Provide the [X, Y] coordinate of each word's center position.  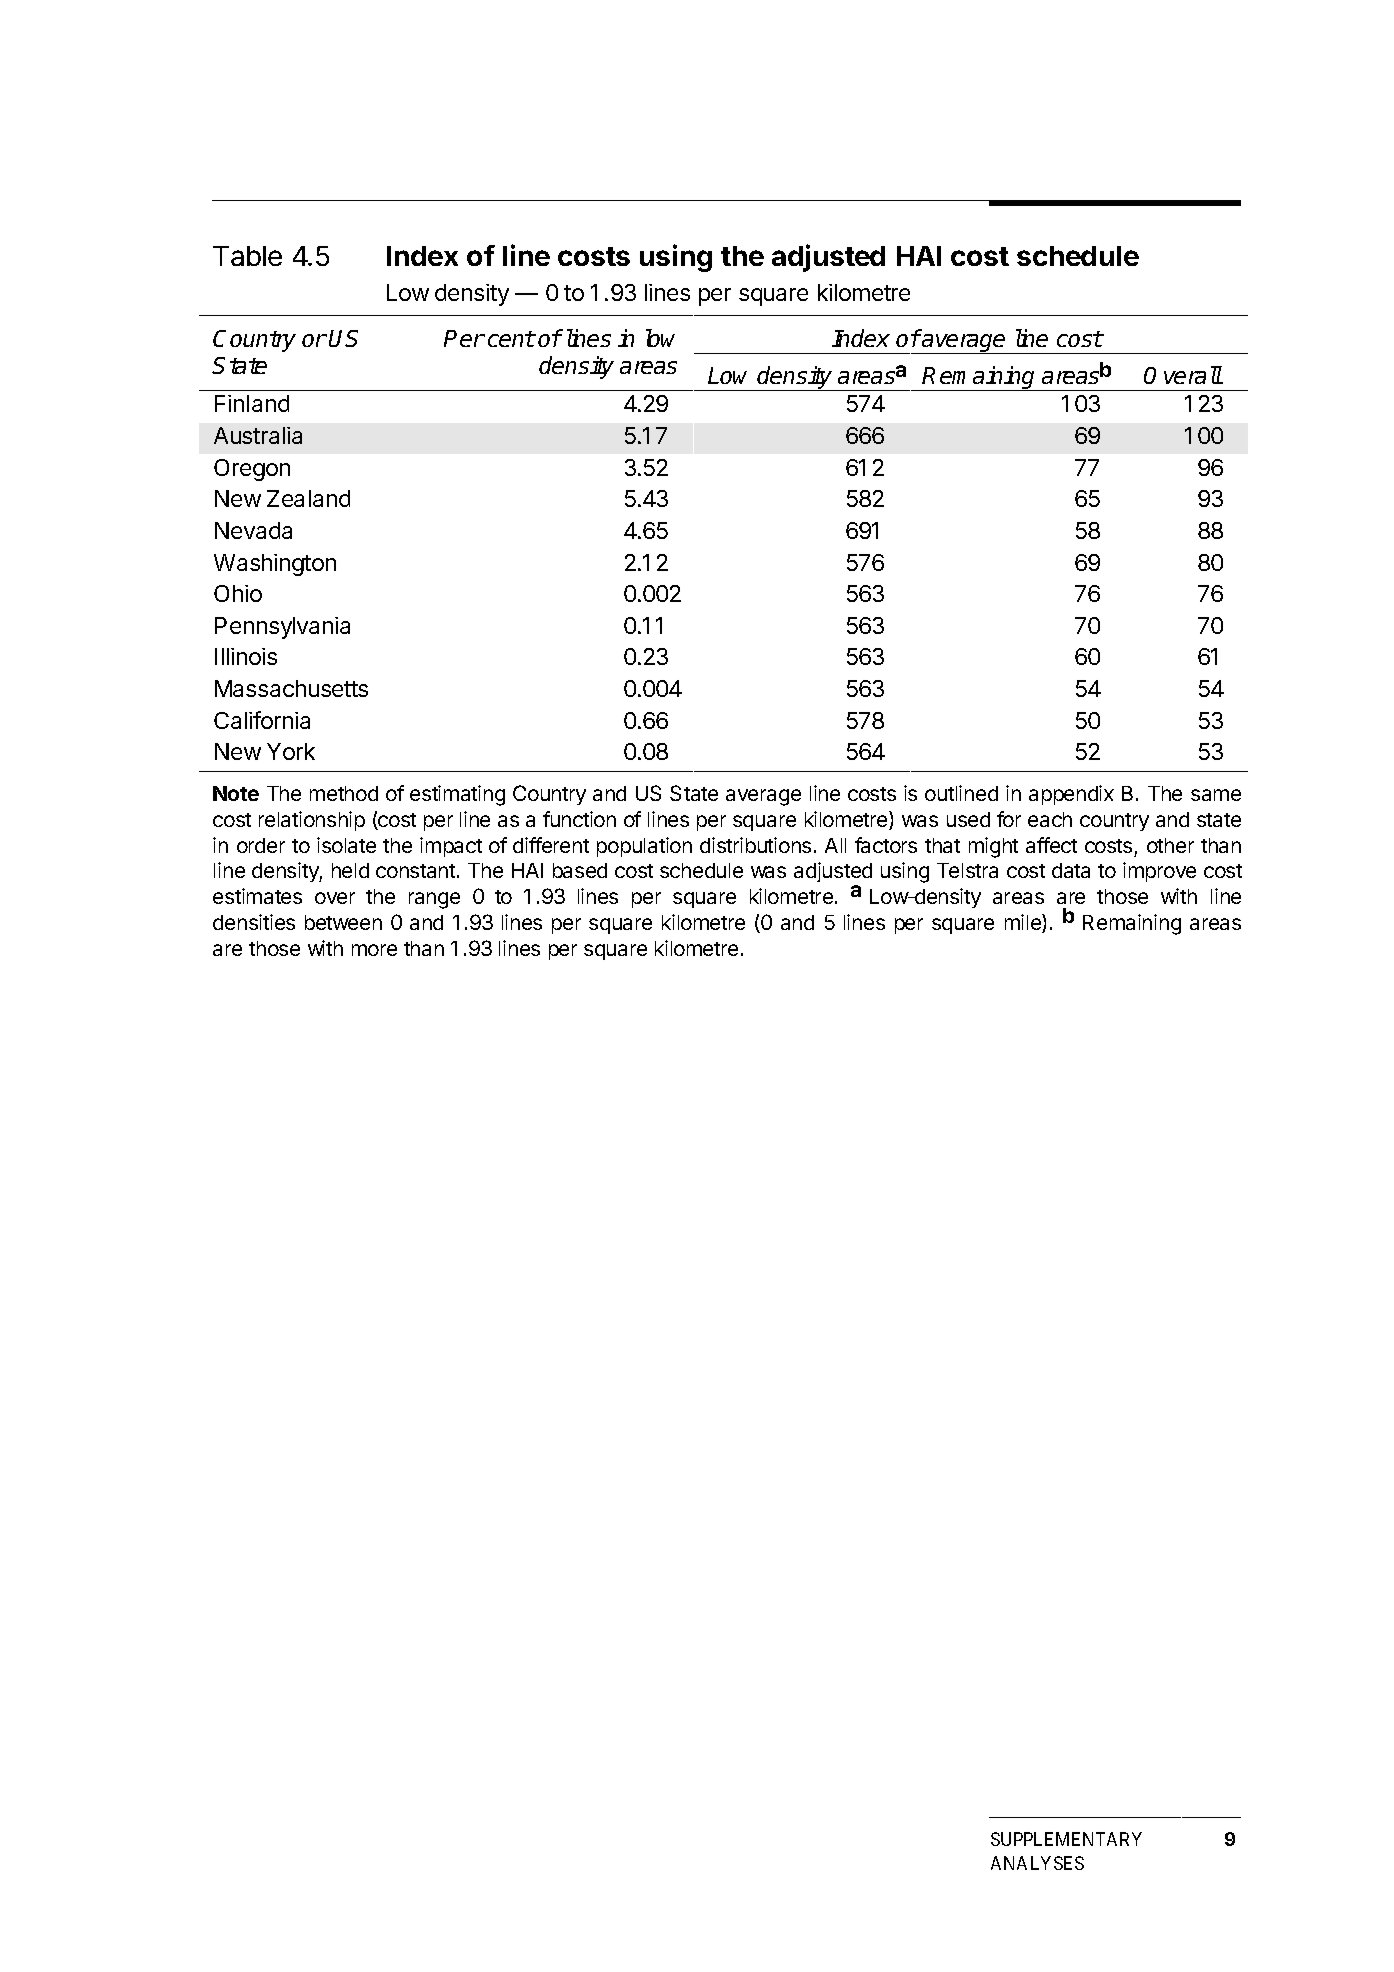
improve [1159, 872]
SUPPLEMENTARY [1066, 1839]
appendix [1071, 795]
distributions [755, 845]
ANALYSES [1037, 1863]
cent [511, 339]
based [580, 870]
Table [247, 256]
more [374, 950]
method [344, 793]
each [1050, 819]
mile [1024, 923]
